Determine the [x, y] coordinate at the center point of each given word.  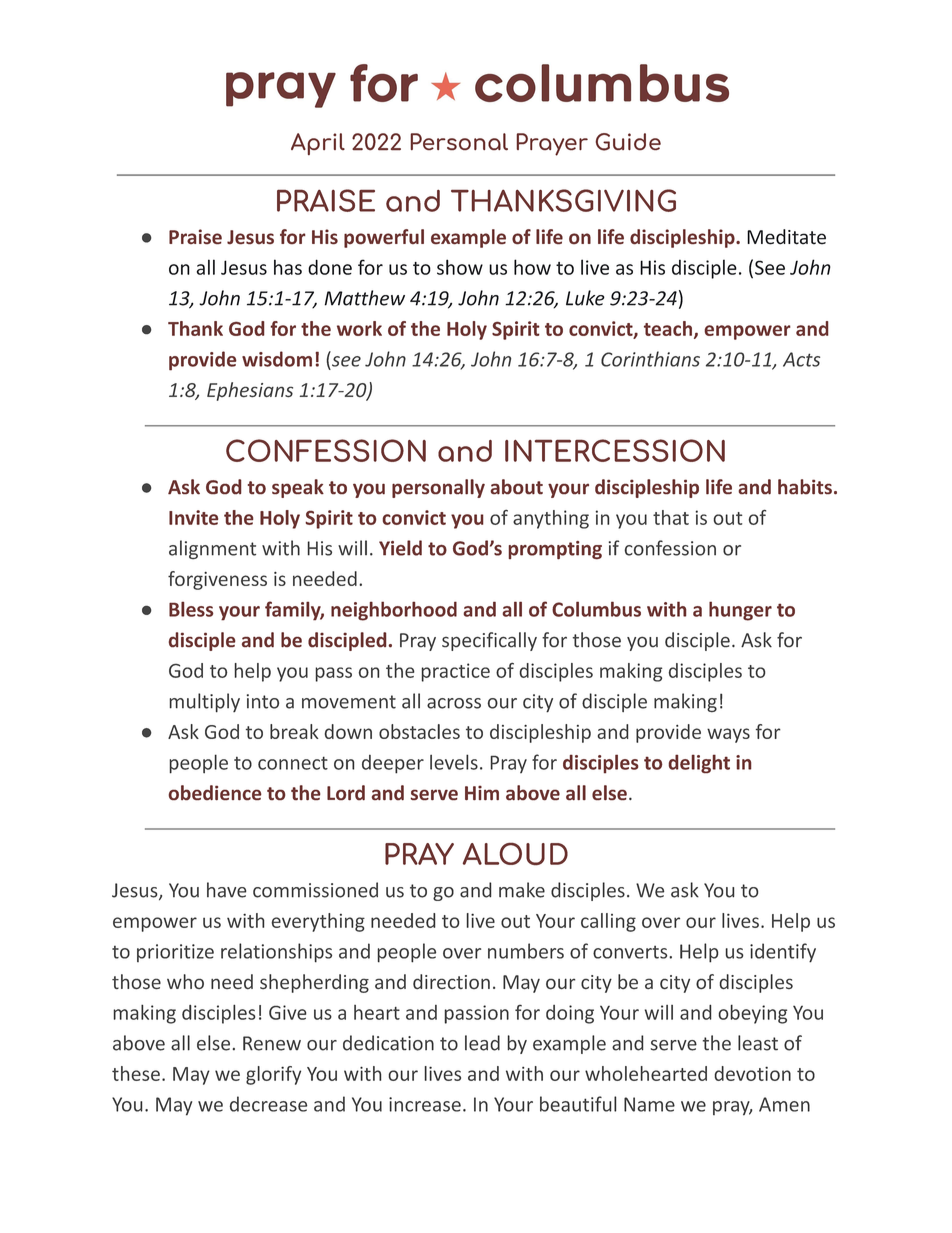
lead [482, 1043]
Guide [628, 142]
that [671, 517]
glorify [273, 1075]
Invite [193, 517]
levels [454, 762]
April [318, 144]
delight [699, 763]
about [516, 487]
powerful [384, 238]
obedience [215, 793]
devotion [753, 1073]
